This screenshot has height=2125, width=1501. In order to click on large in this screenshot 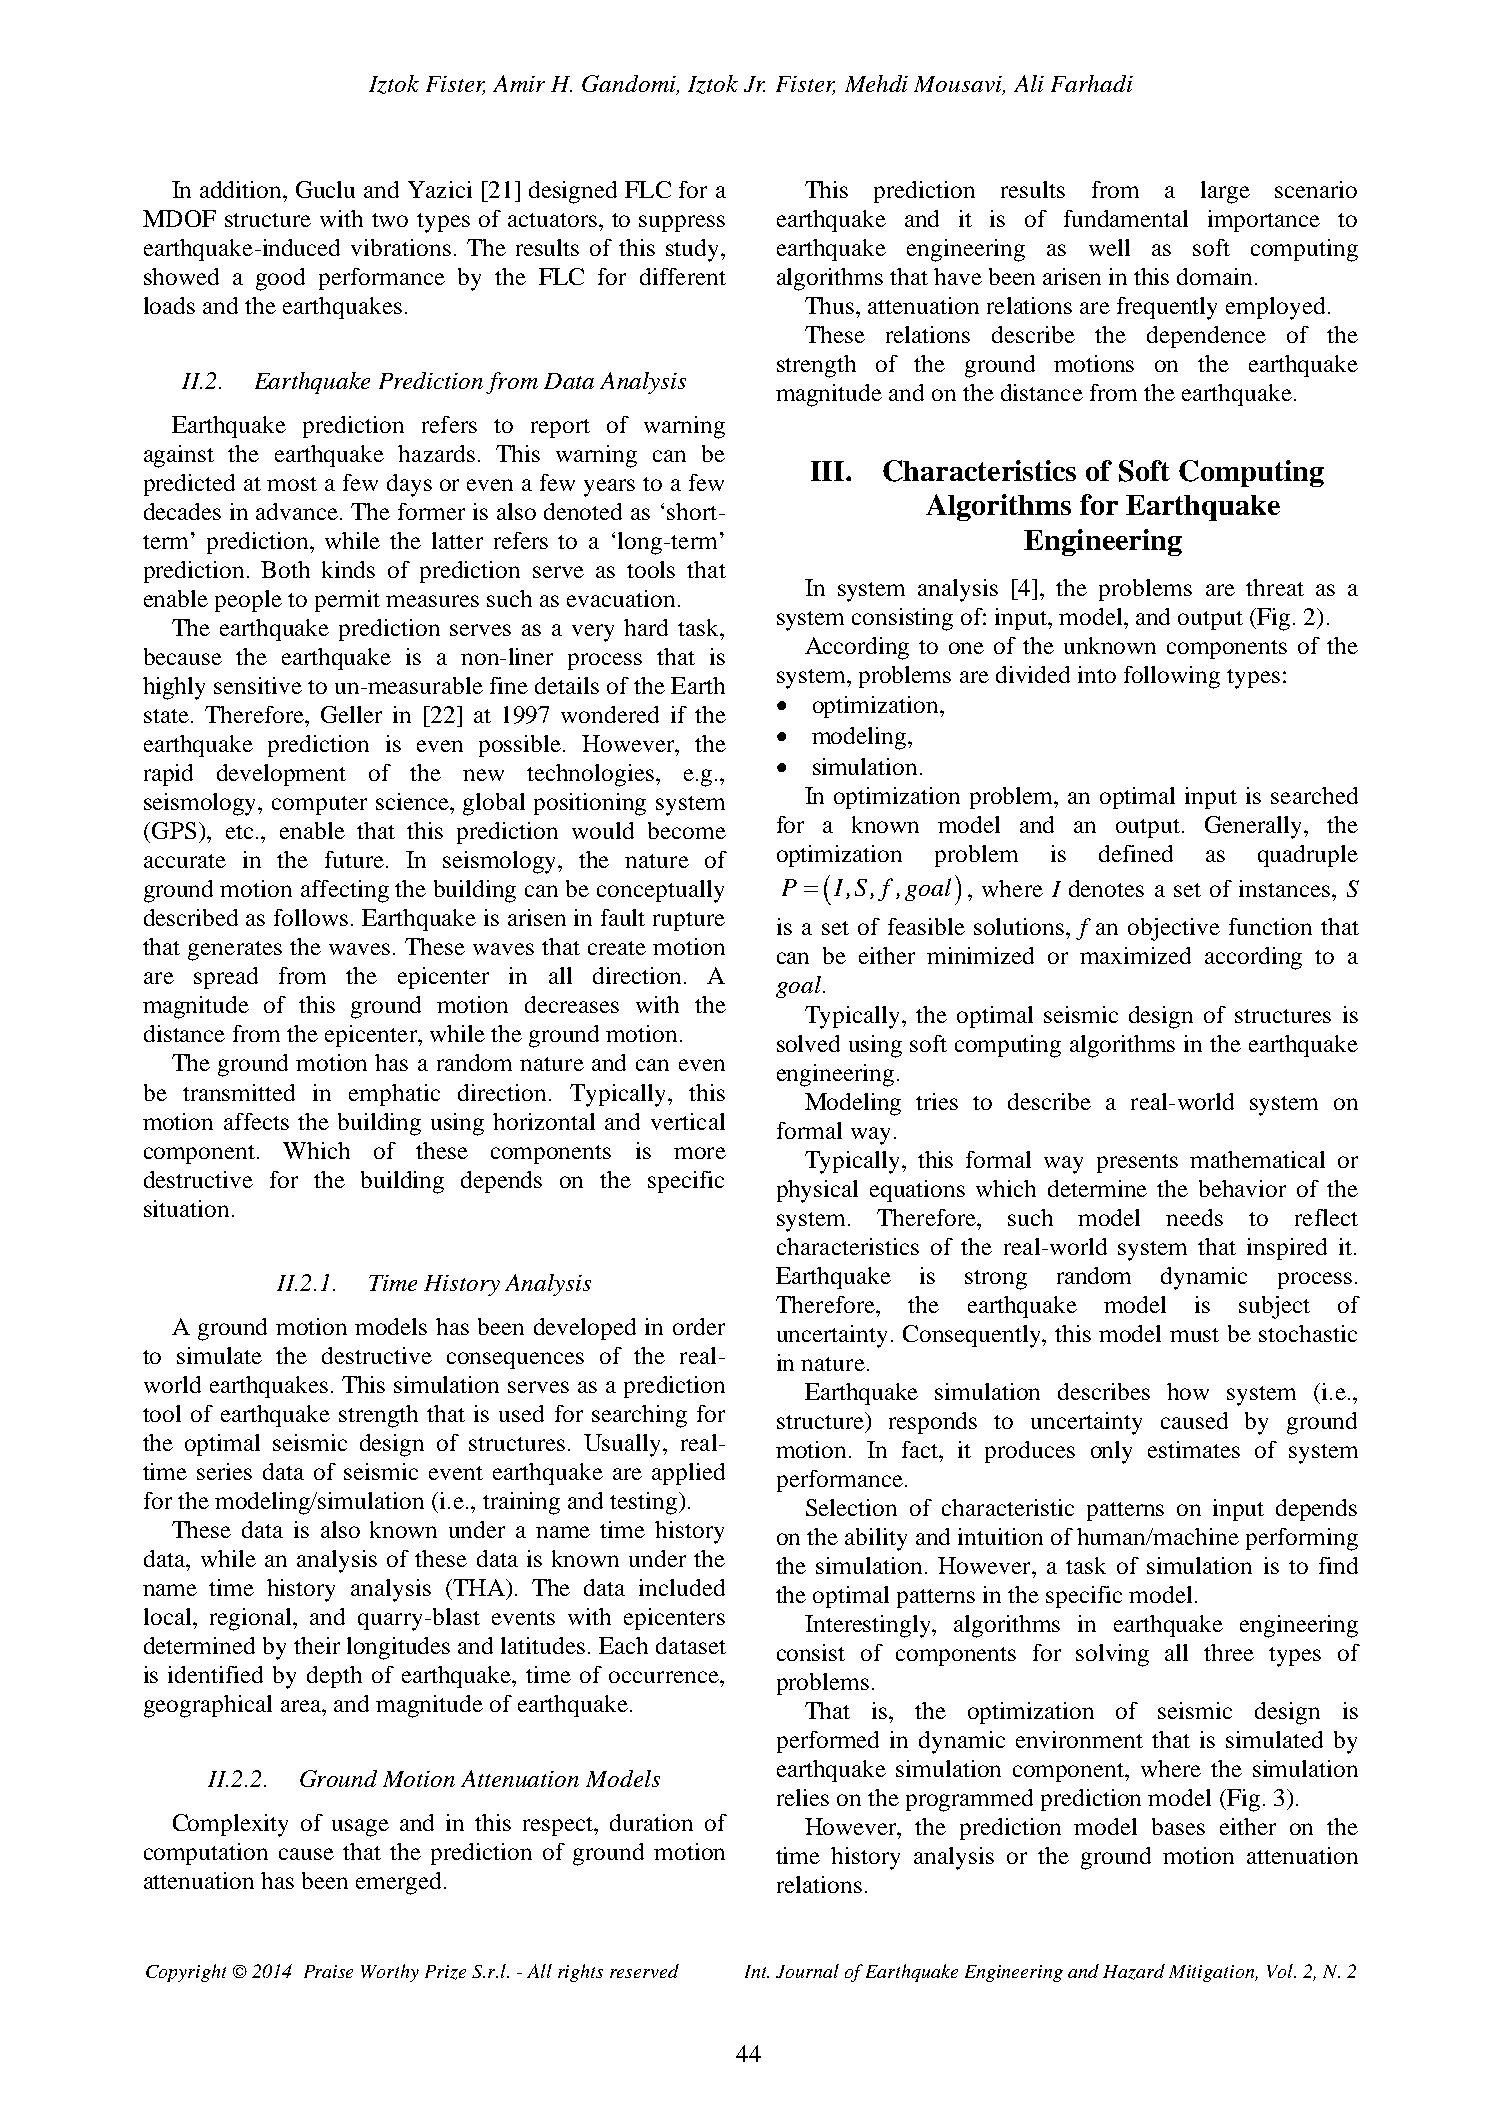, I will do `click(1225, 192)`.
